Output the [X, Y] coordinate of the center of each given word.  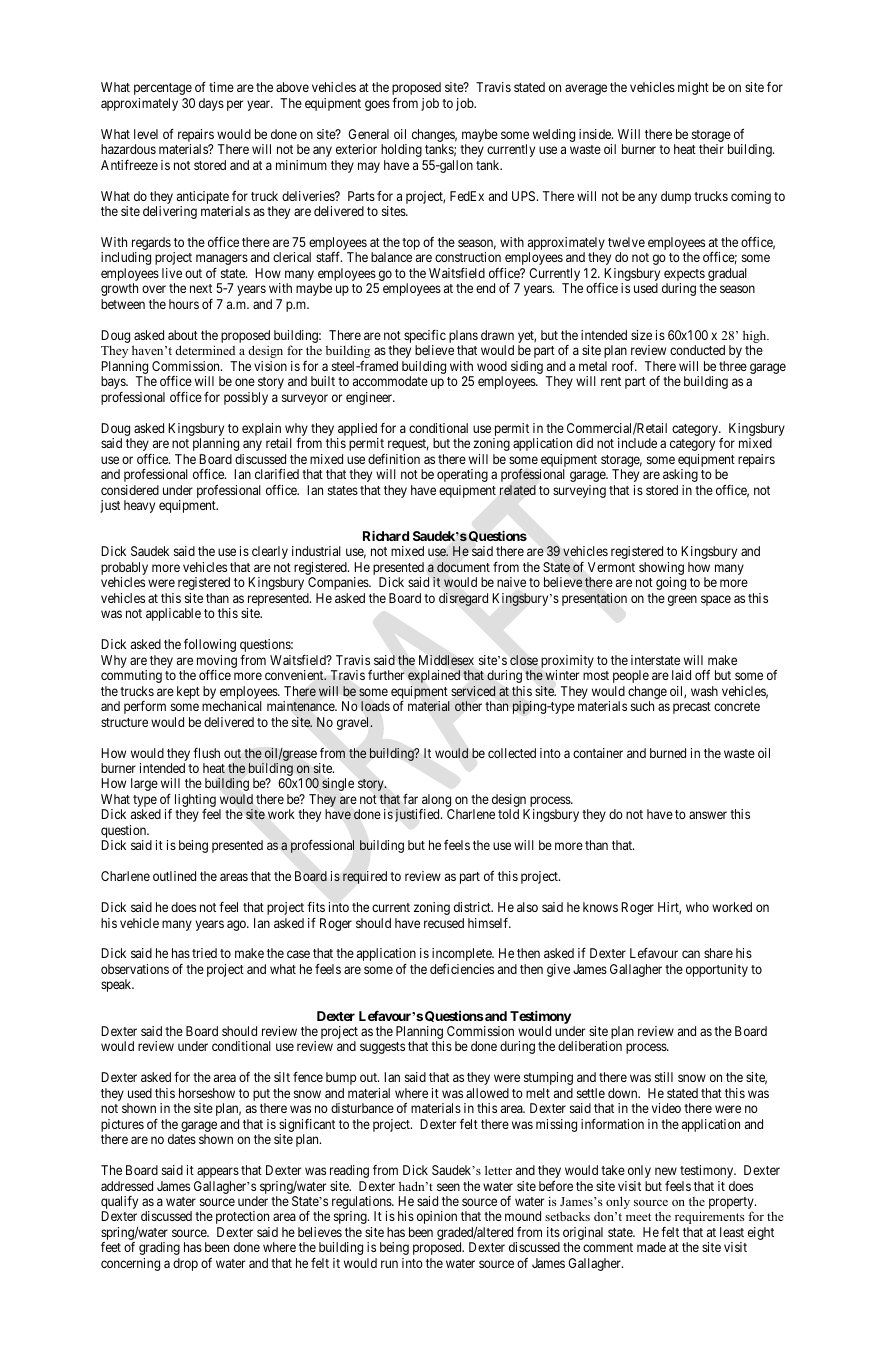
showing [661, 570]
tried [204, 953]
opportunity [717, 970]
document [463, 567]
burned [668, 753]
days [211, 104]
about [183, 335]
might [693, 88]
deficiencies [462, 969]
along [436, 802]
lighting [195, 802]
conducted [697, 350]
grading [159, 1248]
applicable [173, 614]
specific [425, 338]
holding [401, 150]
